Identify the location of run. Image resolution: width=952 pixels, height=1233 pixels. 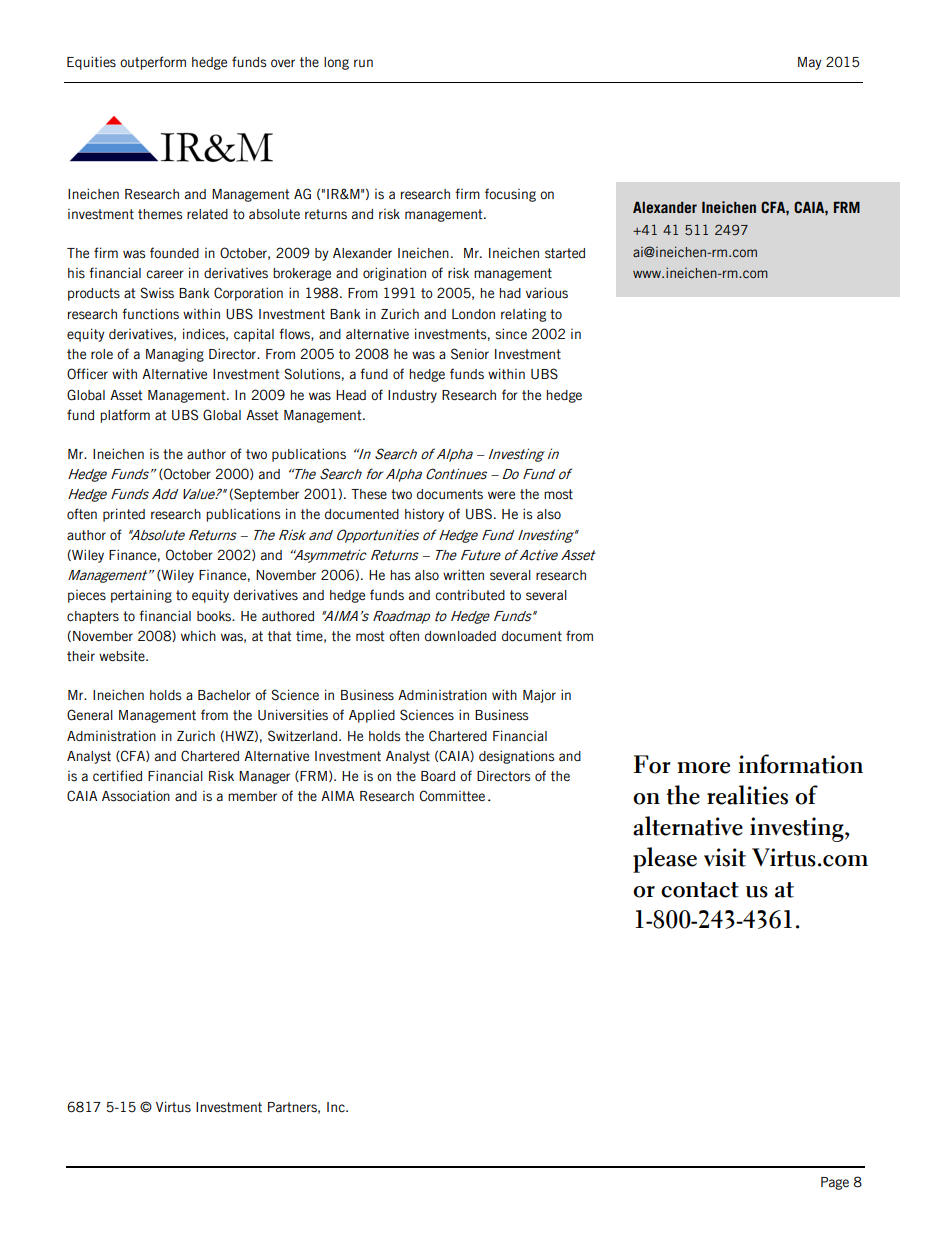
(363, 63).
